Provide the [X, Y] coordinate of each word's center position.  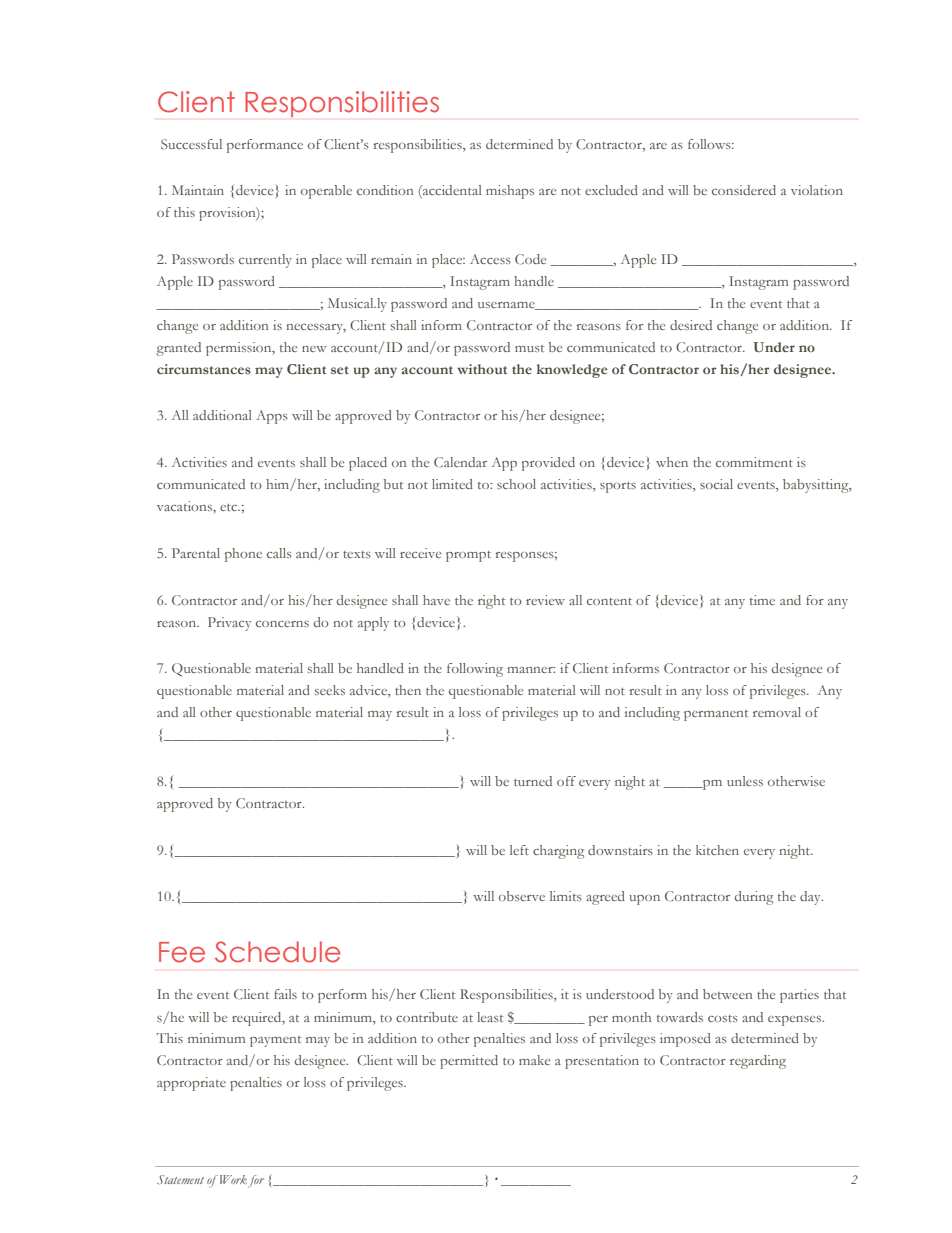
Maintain [198, 190]
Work [232, 1179]
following [475, 670]
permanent [716, 715]
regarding [758, 1062]
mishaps [510, 192]
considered [744, 190]
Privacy [229, 624]
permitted [469, 1062]
